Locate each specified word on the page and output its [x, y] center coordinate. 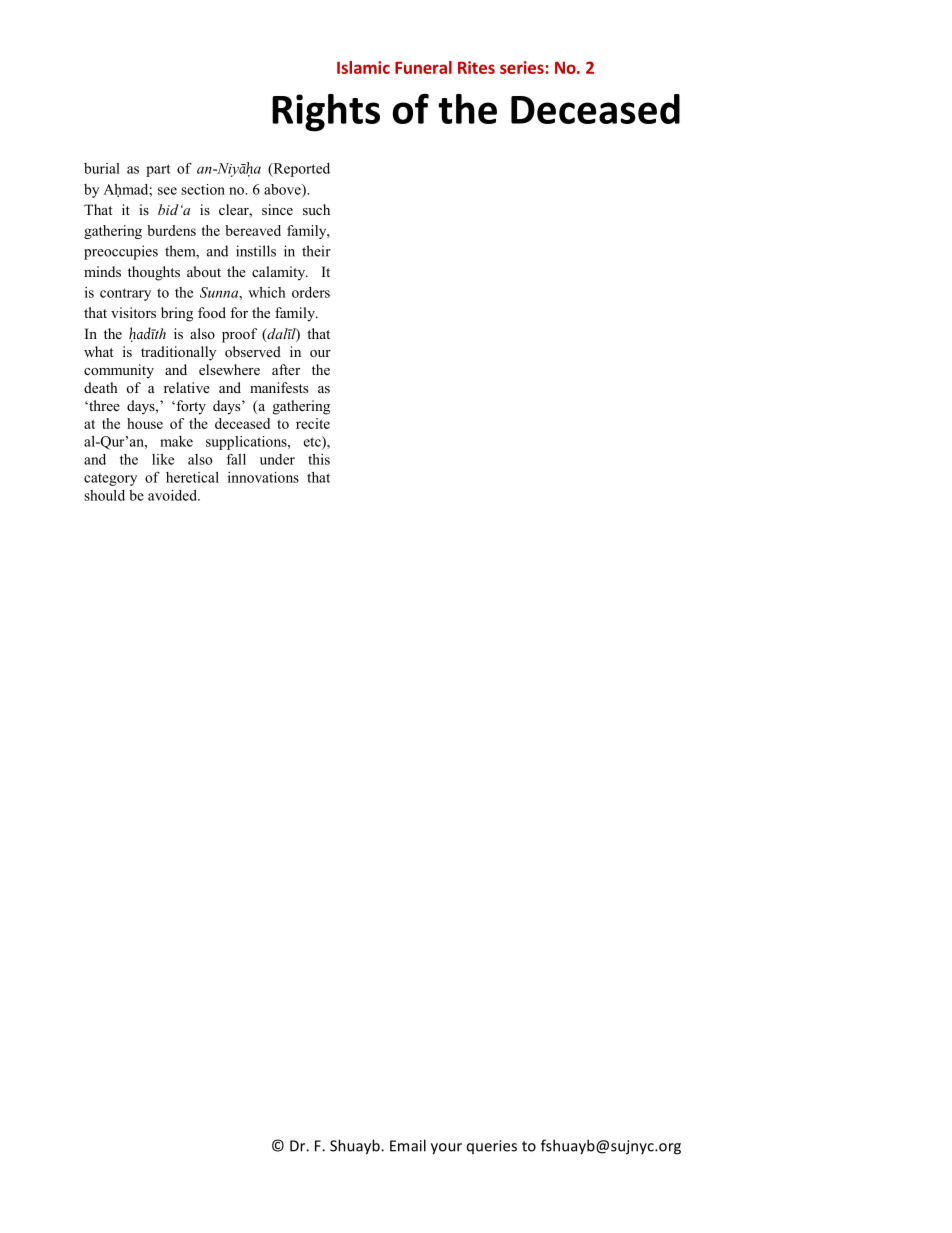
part [158, 170]
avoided [173, 495]
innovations [263, 477]
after [286, 369]
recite [313, 423]
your [446, 1149]
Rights [326, 113]
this [319, 459]
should [104, 495]
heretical [192, 477]
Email [408, 1145]
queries [492, 1147]
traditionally [178, 353]
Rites [476, 67]
